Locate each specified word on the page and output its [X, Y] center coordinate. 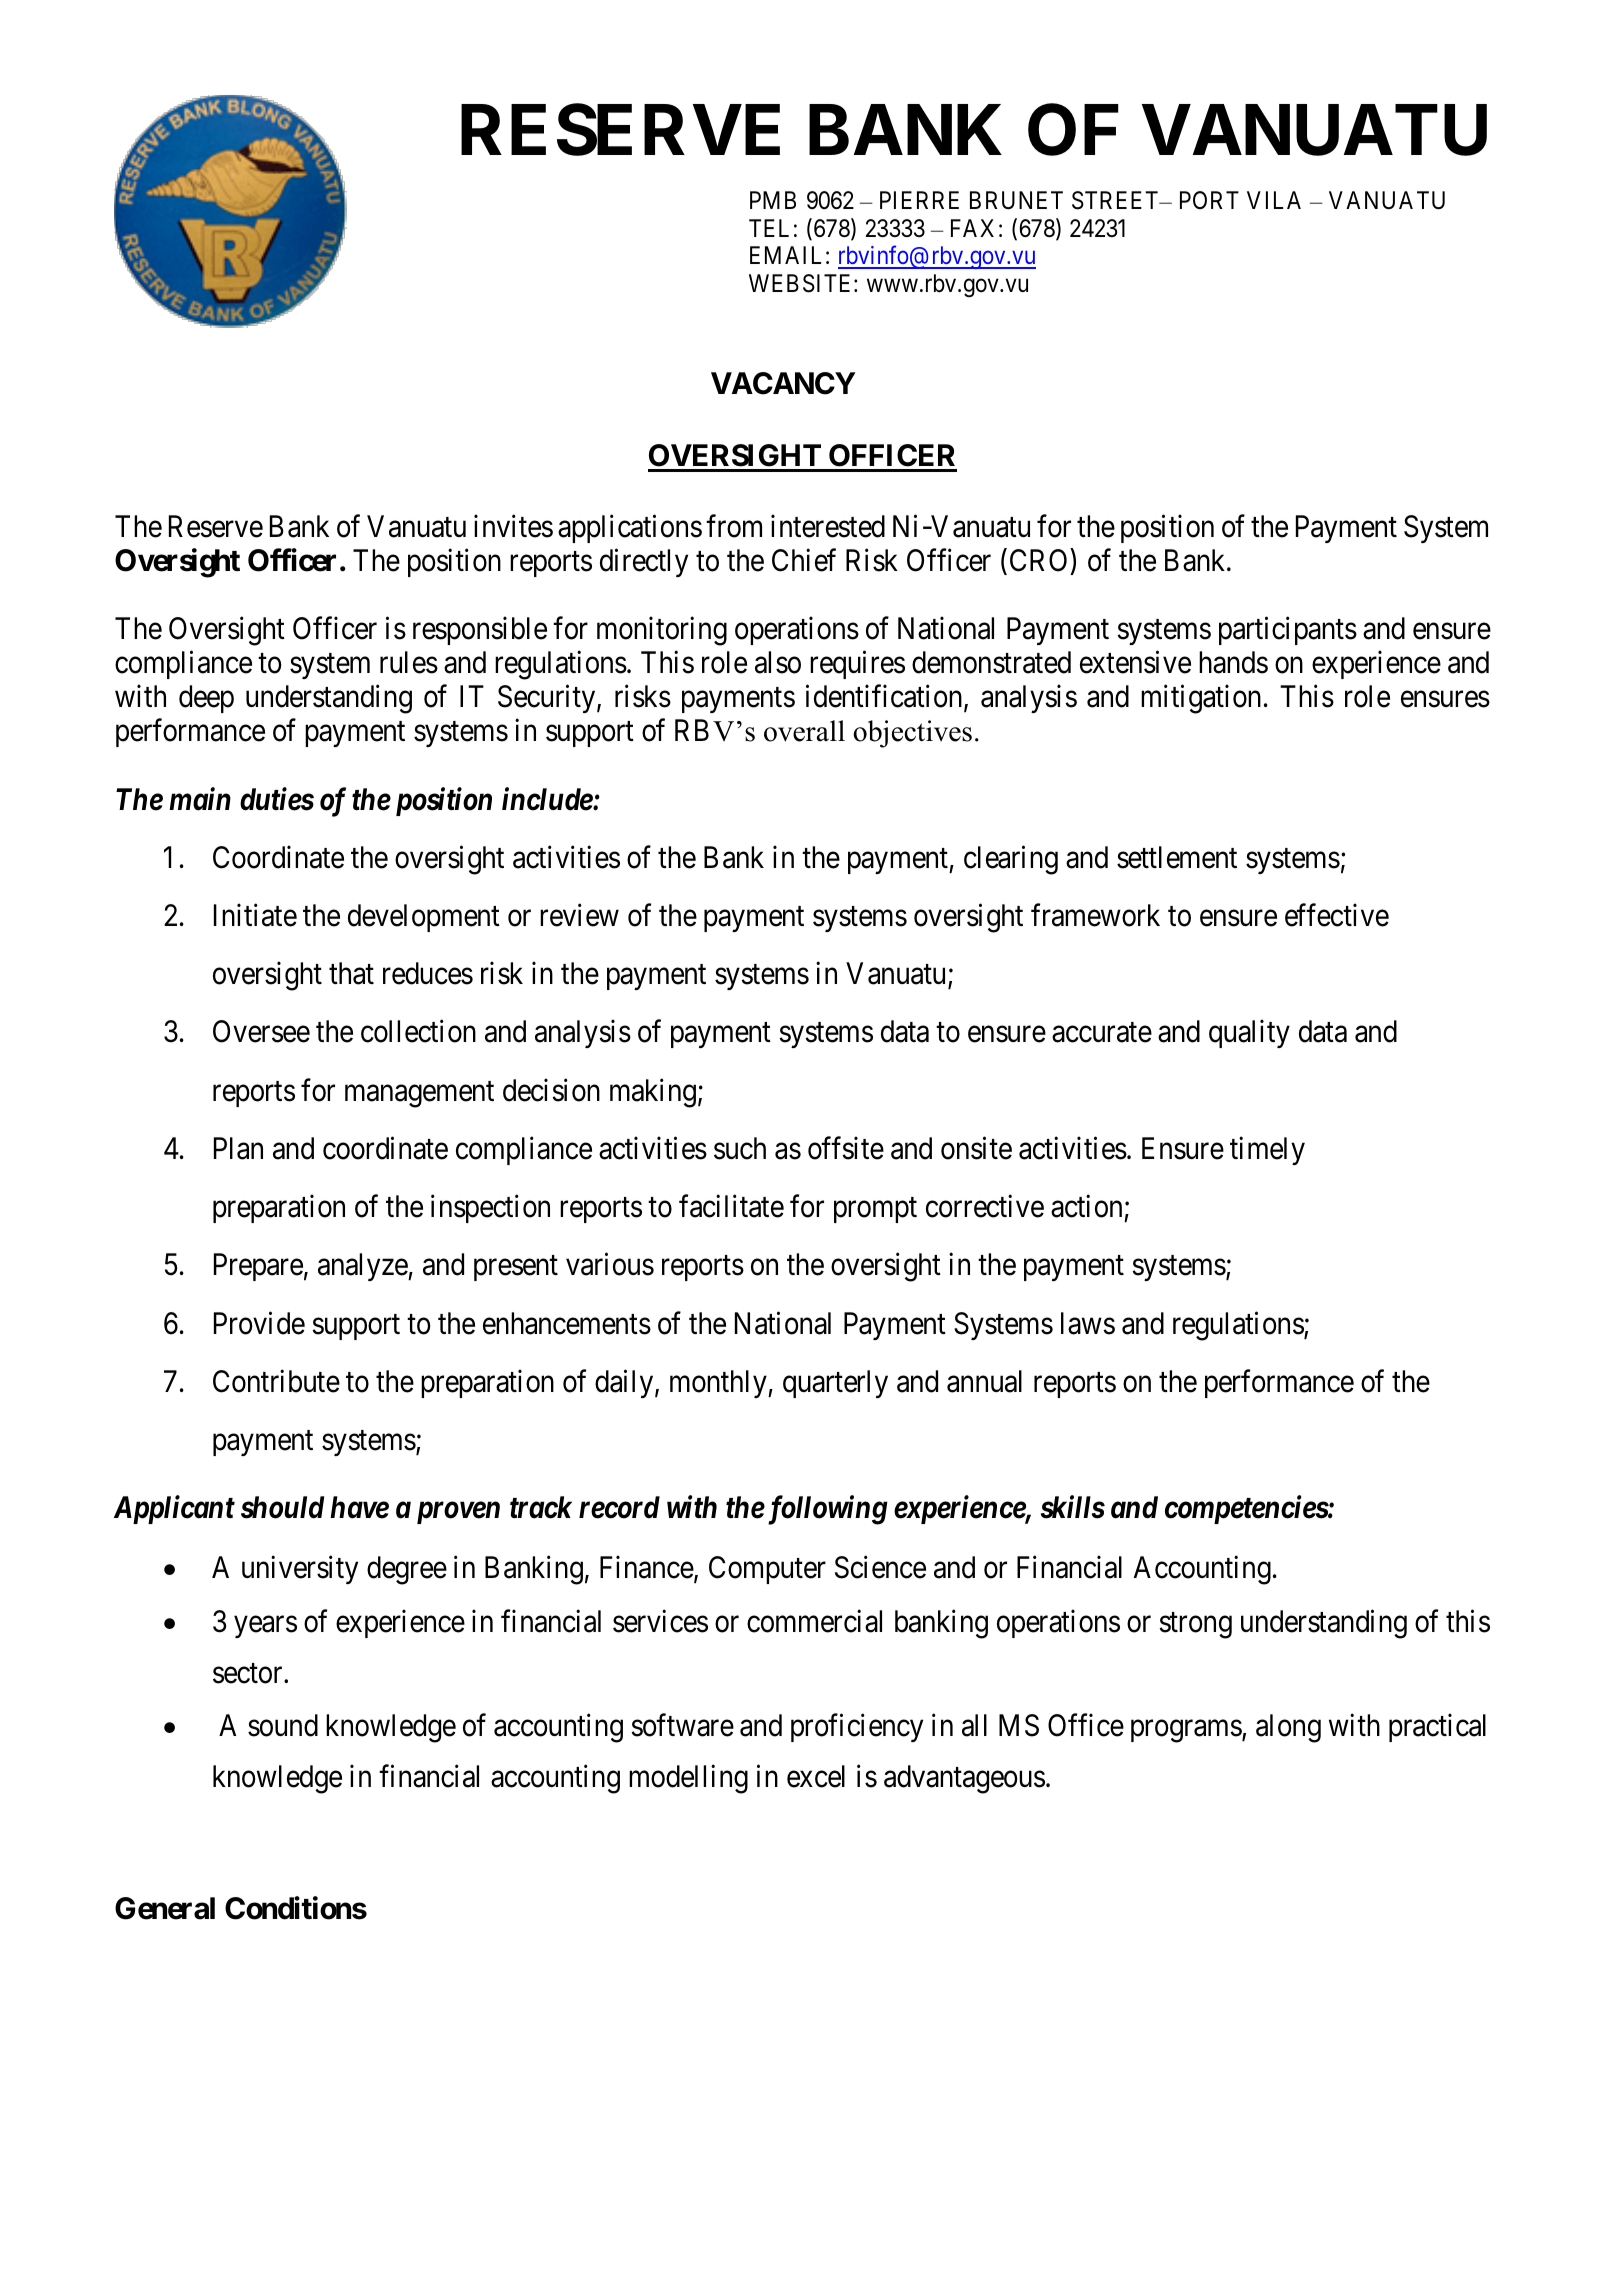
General [165, 1908]
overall [804, 731]
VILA [1274, 200]
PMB [773, 200]
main [200, 799]
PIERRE [919, 200]
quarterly [835, 1384]
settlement [1177, 857]
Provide [259, 1323]
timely [1267, 1151]
